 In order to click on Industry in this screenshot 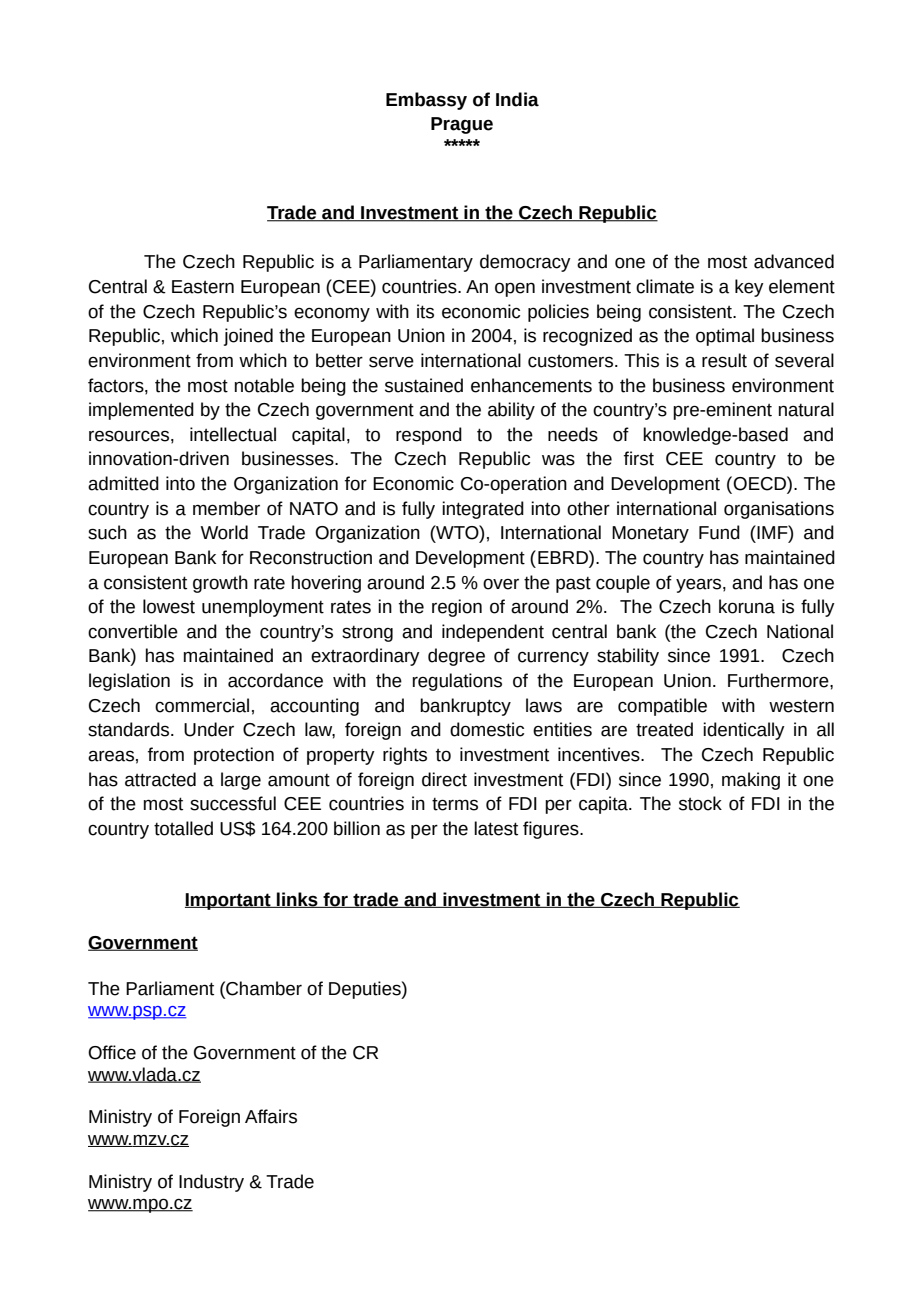, I will do `click(211, 1183)`.
